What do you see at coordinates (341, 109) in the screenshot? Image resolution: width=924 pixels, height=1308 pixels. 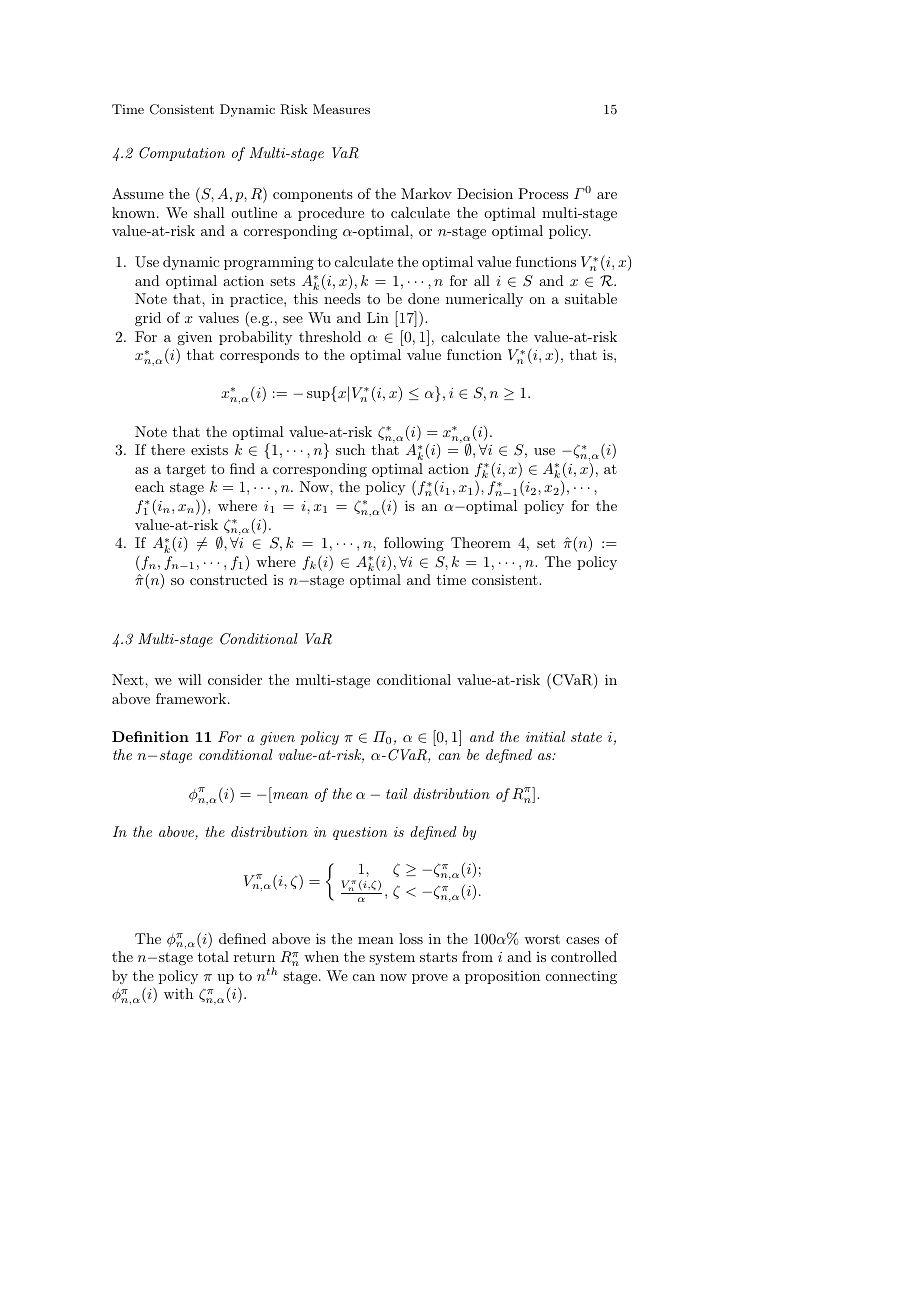 I see `Measures` at bounding box center [341, 109].
